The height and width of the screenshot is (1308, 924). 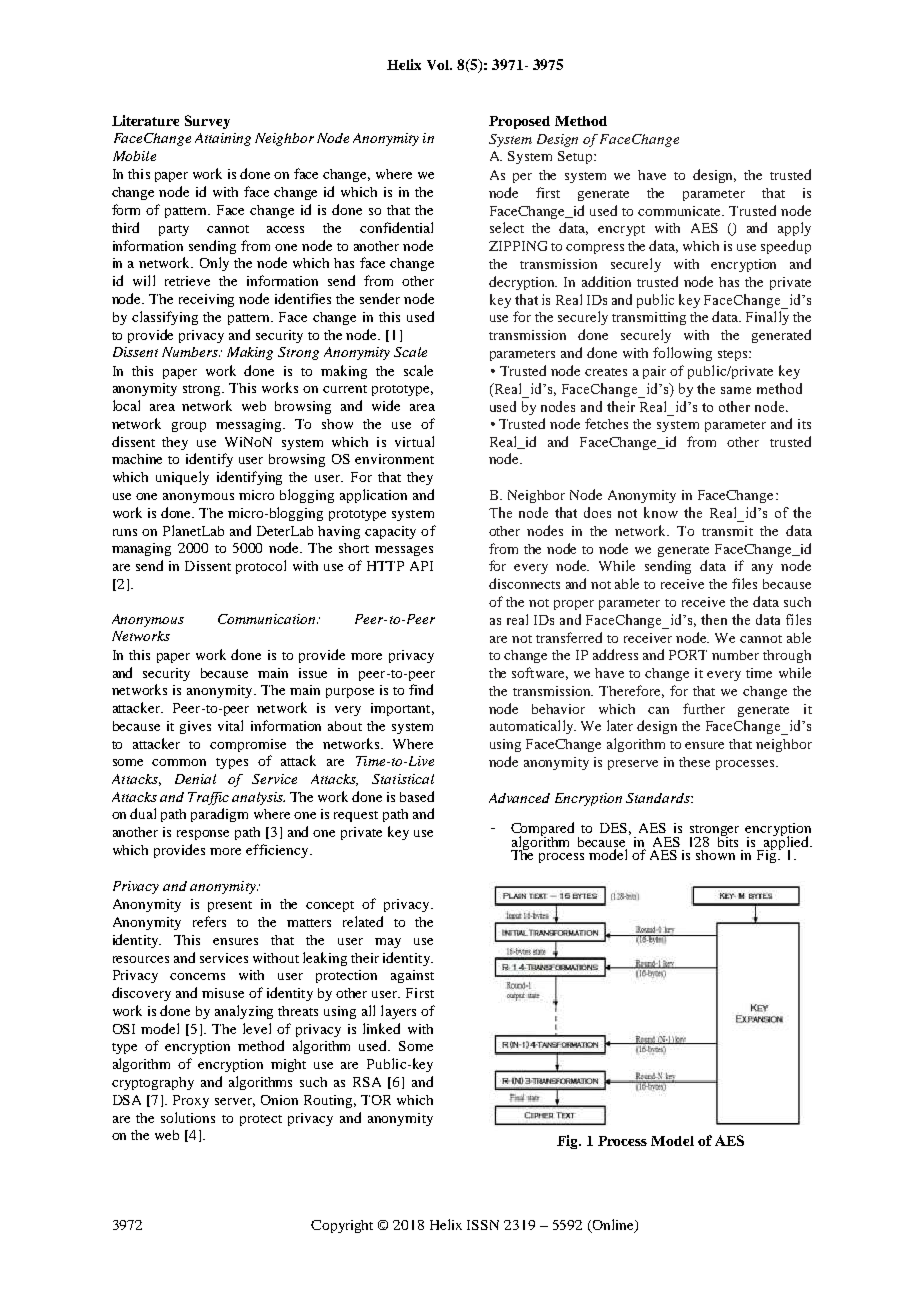 I want to click on communicate, so click(x=681, y=211).
